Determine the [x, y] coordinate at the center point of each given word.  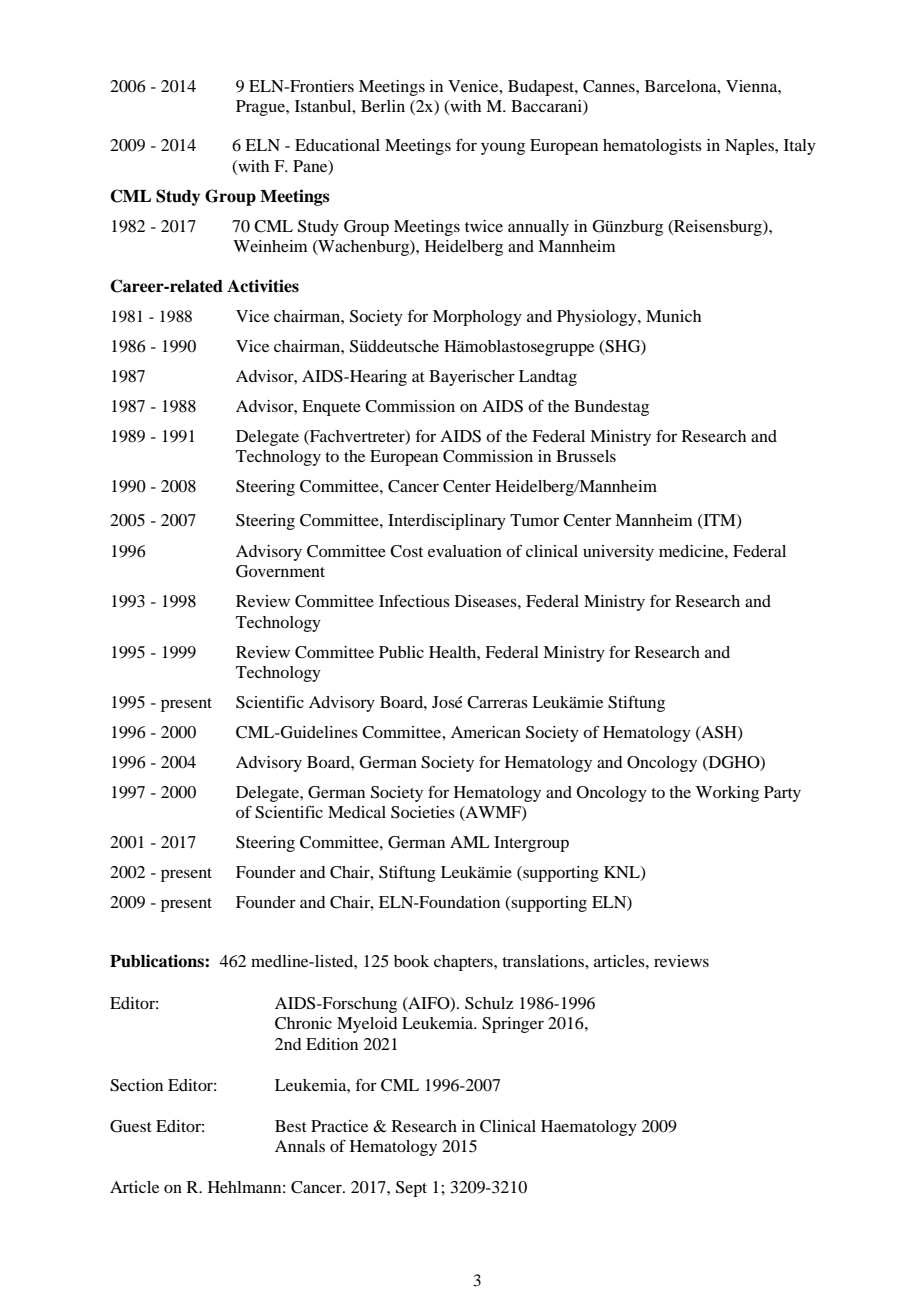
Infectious [414, 600]
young [503, 149]
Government [280, 571]
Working [727, 794]
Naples [750, 147]
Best [291, 1126]
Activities [263, 286]
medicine [692, 551]
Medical [357, 812]
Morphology [477, 318]
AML [470, 842]
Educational [337, 145]
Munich [673, 316]
